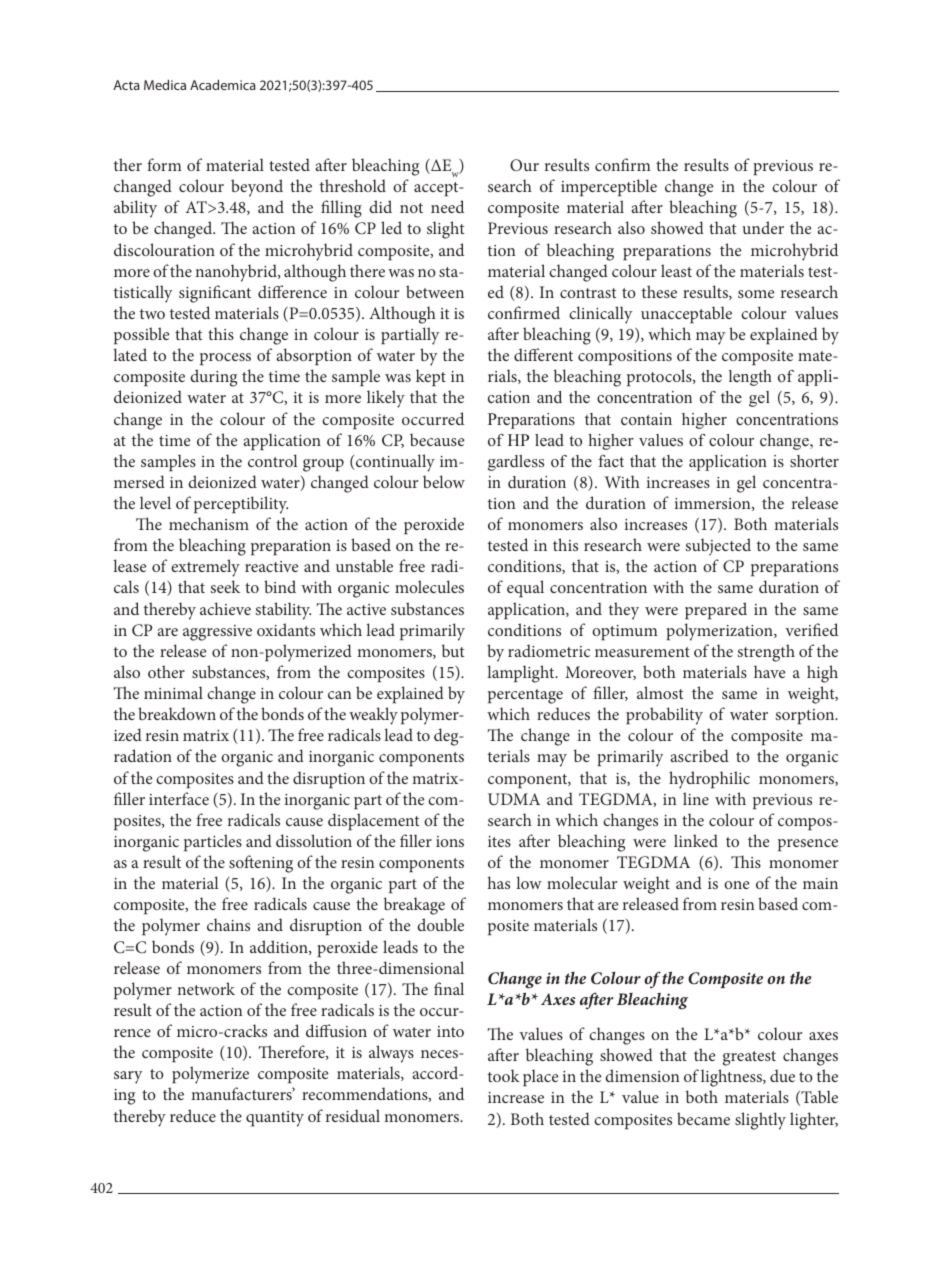 The width and height of the screenshot is (952, 1270). Describe the element at coordinates (225, 608) in the screenshot. I see `achieve` at that location.
